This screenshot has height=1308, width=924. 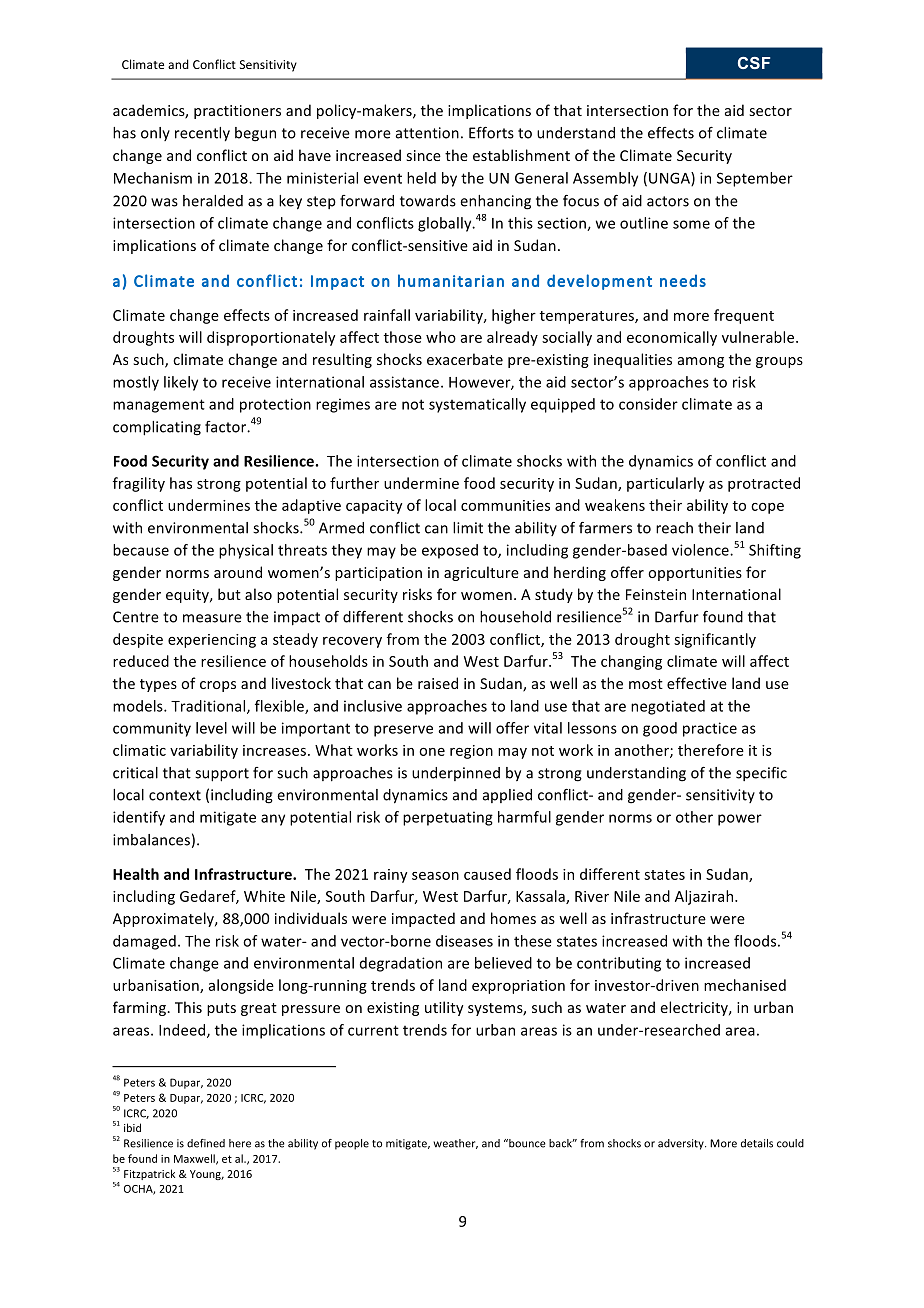 I want to click on among, so click(x=701, y=362).
